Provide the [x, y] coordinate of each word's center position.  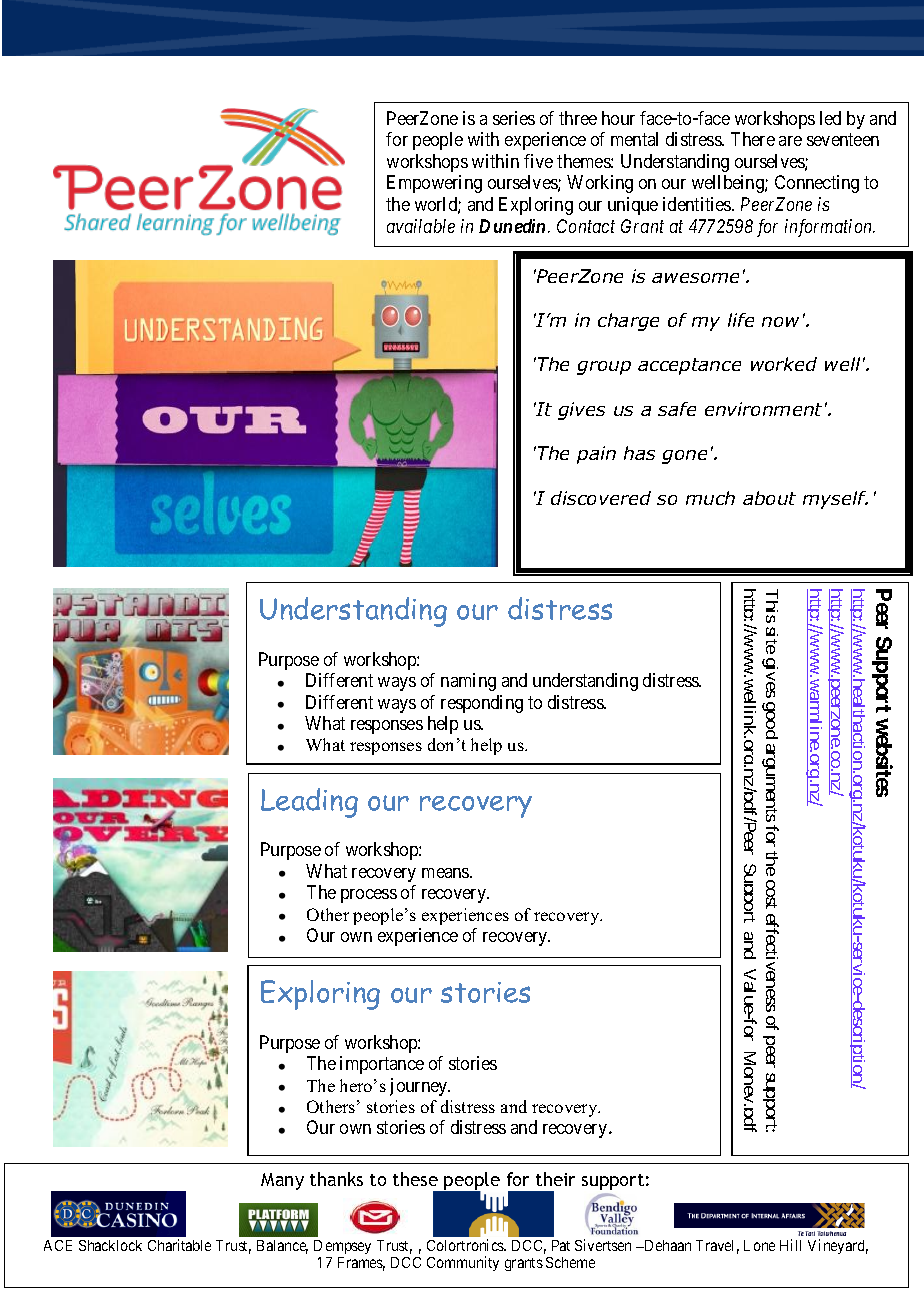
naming [468, 682]
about [769, 498]
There [753, 139]
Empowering [434, 184]
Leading [309, 803]
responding [482, 704]
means [446, 873]
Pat [561, 1245]
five [538, 161]
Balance [282, 1247]
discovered [601, 498]
